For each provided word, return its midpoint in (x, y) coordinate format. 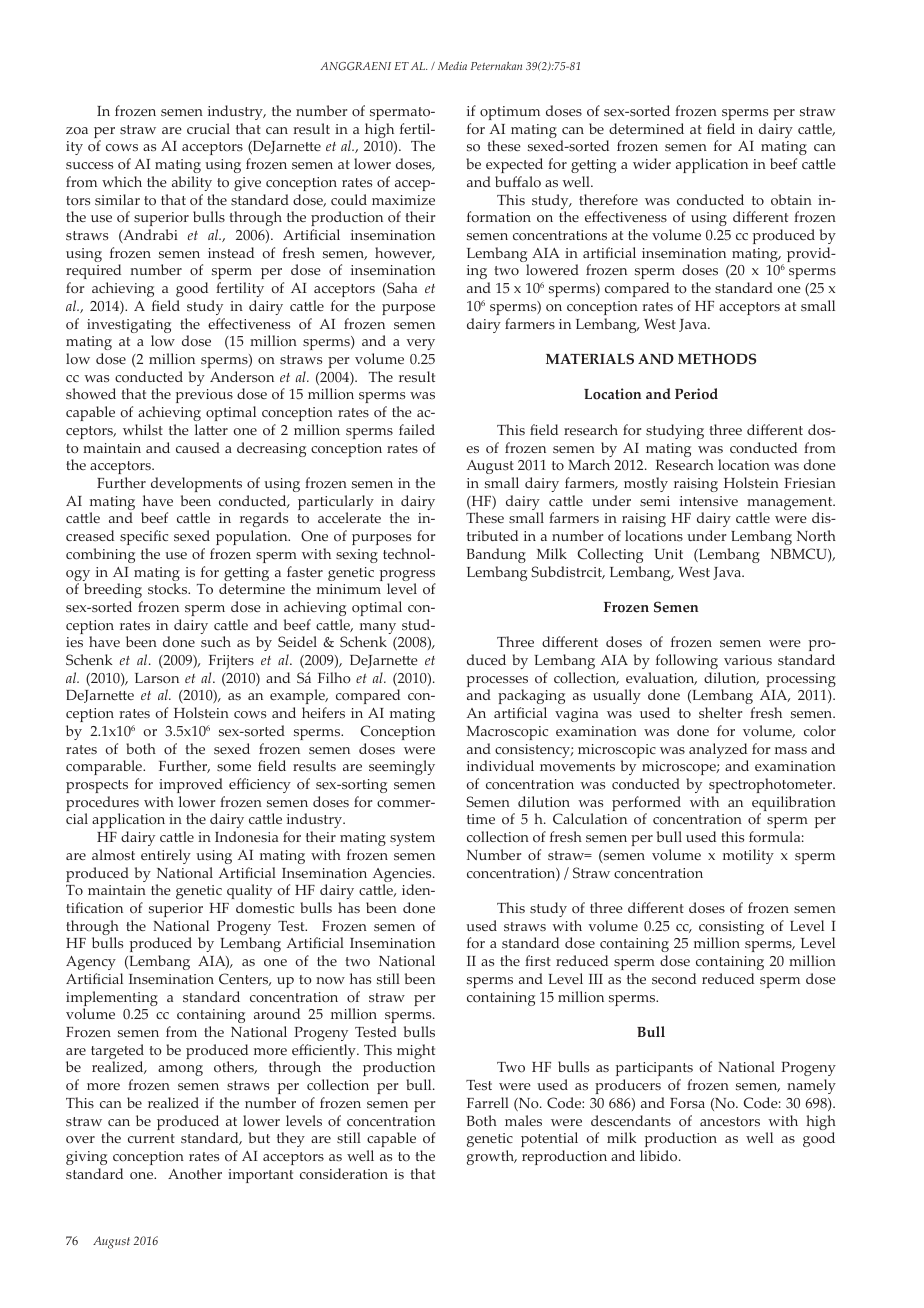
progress (408, 577)
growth (491, 1157)
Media (452, 65)
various (748, 660)
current (151, 1138)
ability (192, 183)
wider (652, 163)
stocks (169, 589)
